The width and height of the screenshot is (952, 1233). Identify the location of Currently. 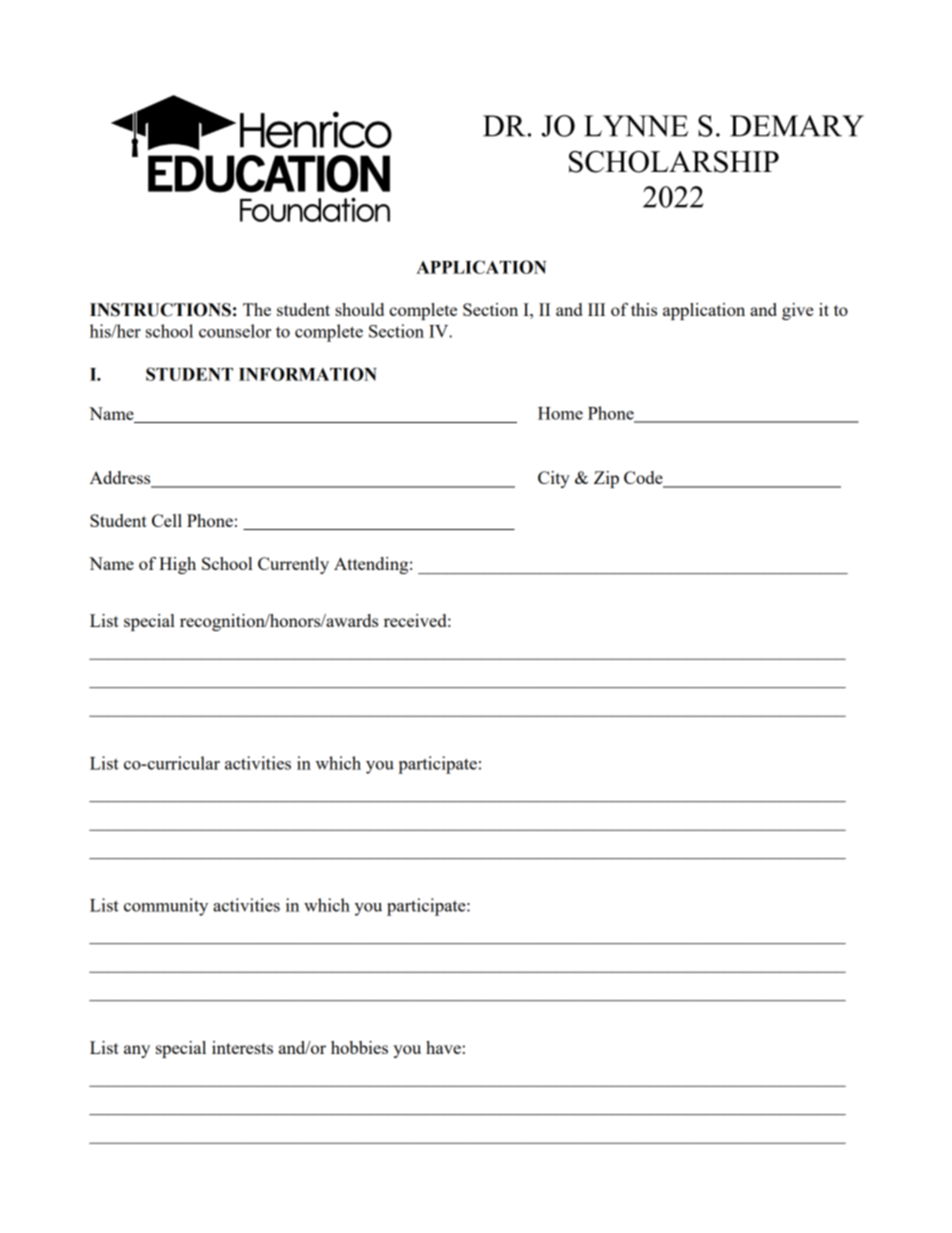
(293, 565).
